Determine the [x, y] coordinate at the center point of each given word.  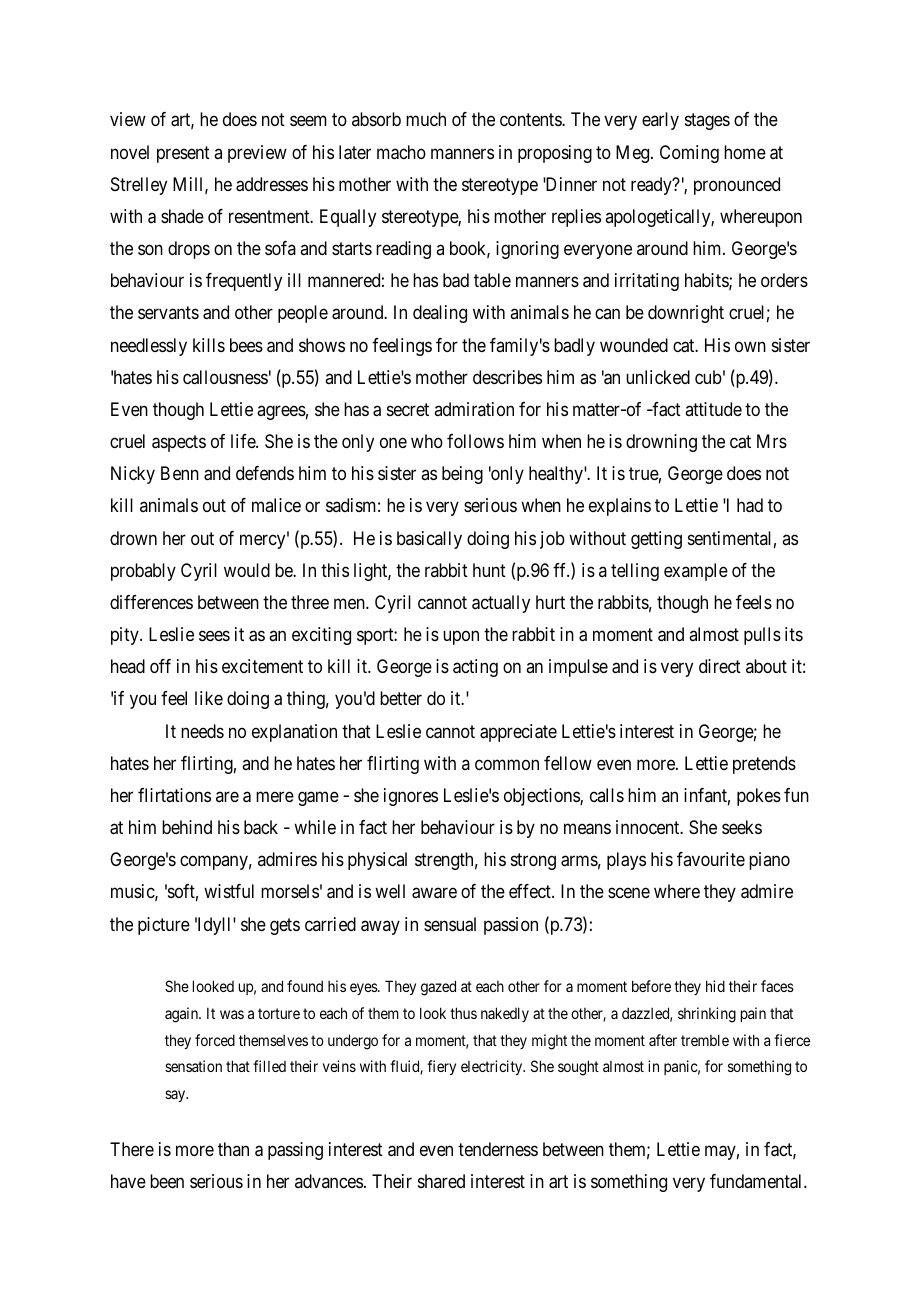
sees [214, 636]
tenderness [498, 1149]
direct [720, 666]
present [183, 154]
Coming [689, 154]
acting [475, 668]
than [233, 1149]
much [426, 119]
